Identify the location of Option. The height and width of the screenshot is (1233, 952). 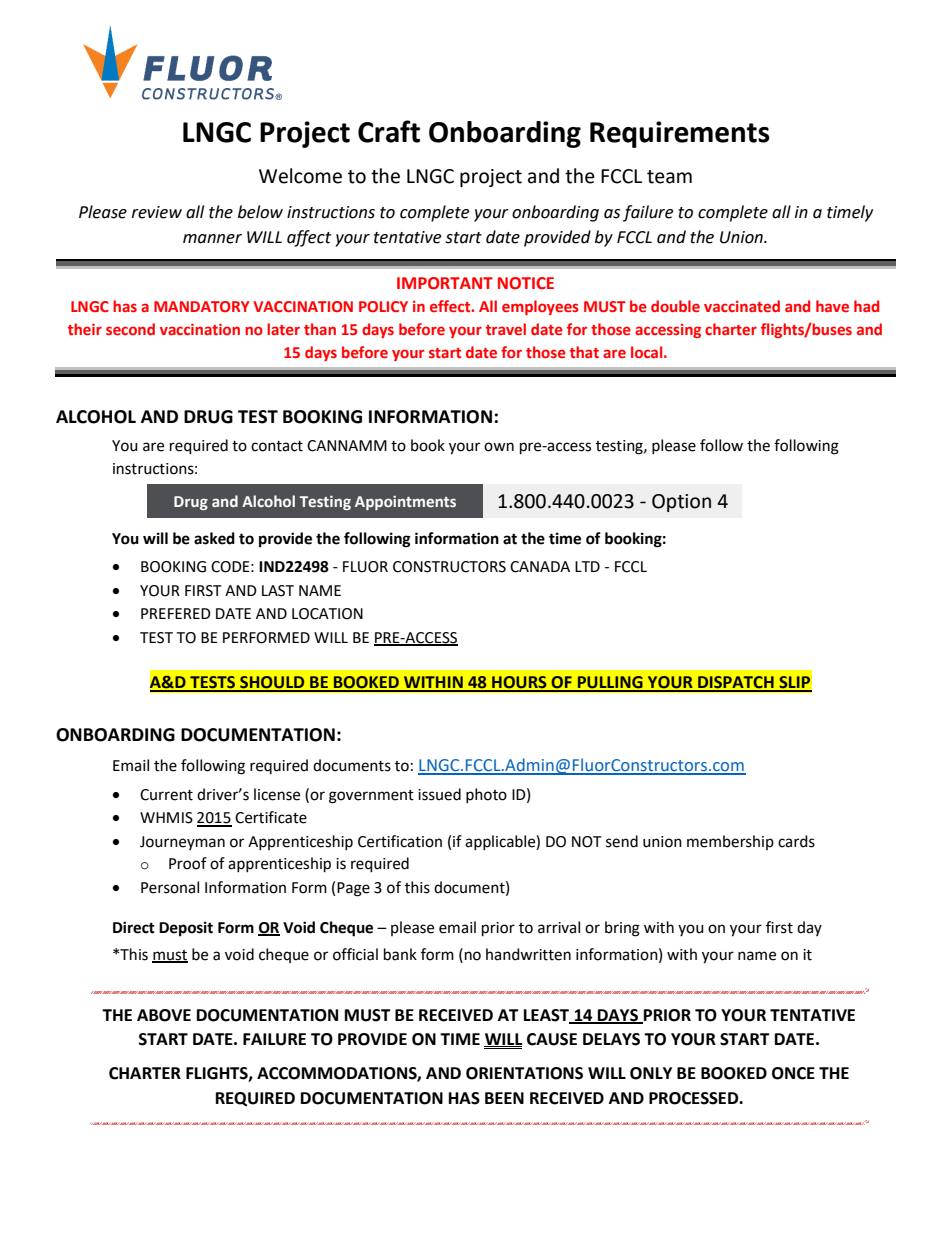
(681, 503).
